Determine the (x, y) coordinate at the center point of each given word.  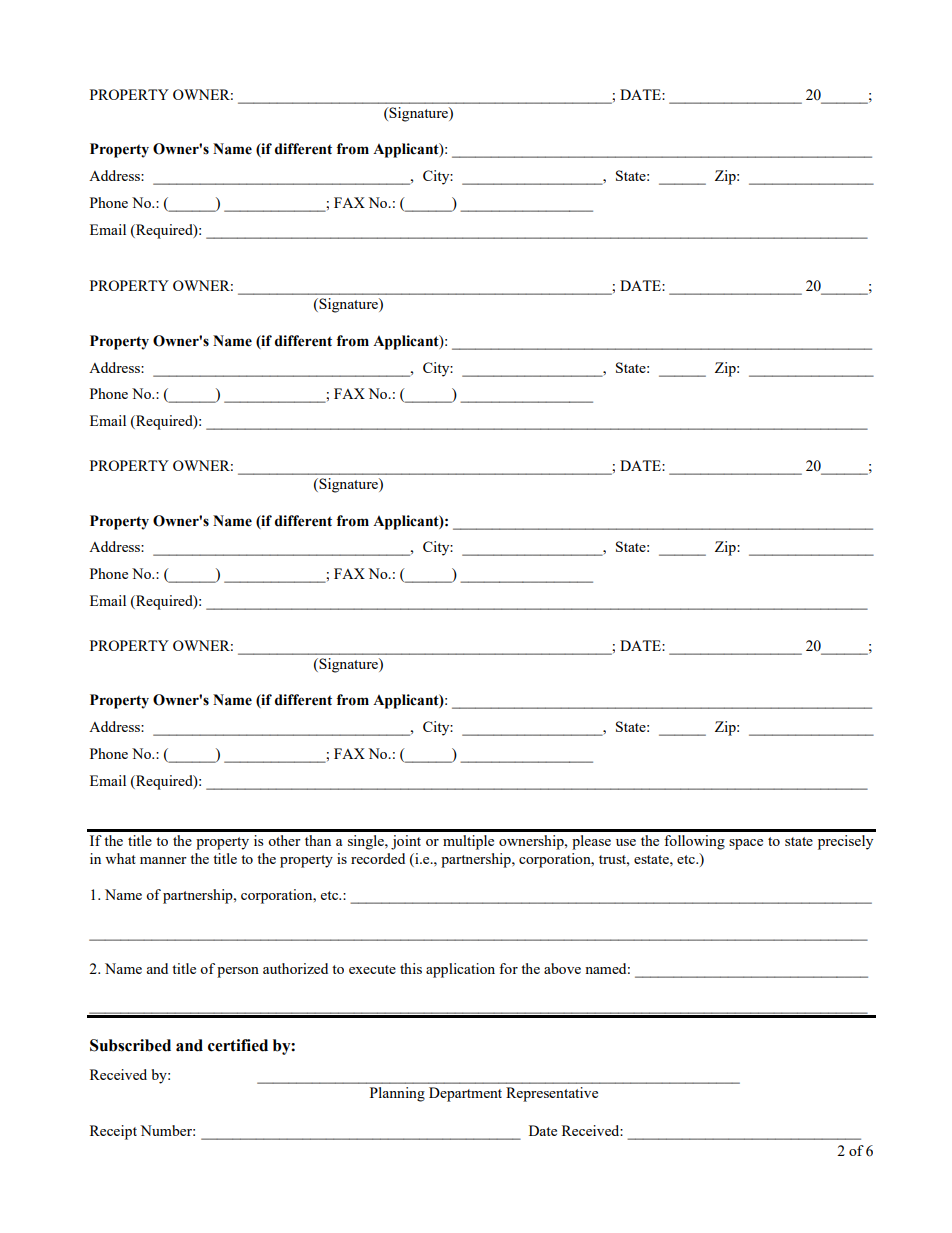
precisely (845, 842)
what (120, 858)
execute (372, 969)
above (562, 968)
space (746, 844)
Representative (552, 1094)
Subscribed (130, 1045)
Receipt (113, 1132)
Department (465, 1094)
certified (238, 1045)
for (508, 968)
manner (163, 860)
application (460, 970)
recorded (378, 858)
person (238, 972)
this (411, 968)
